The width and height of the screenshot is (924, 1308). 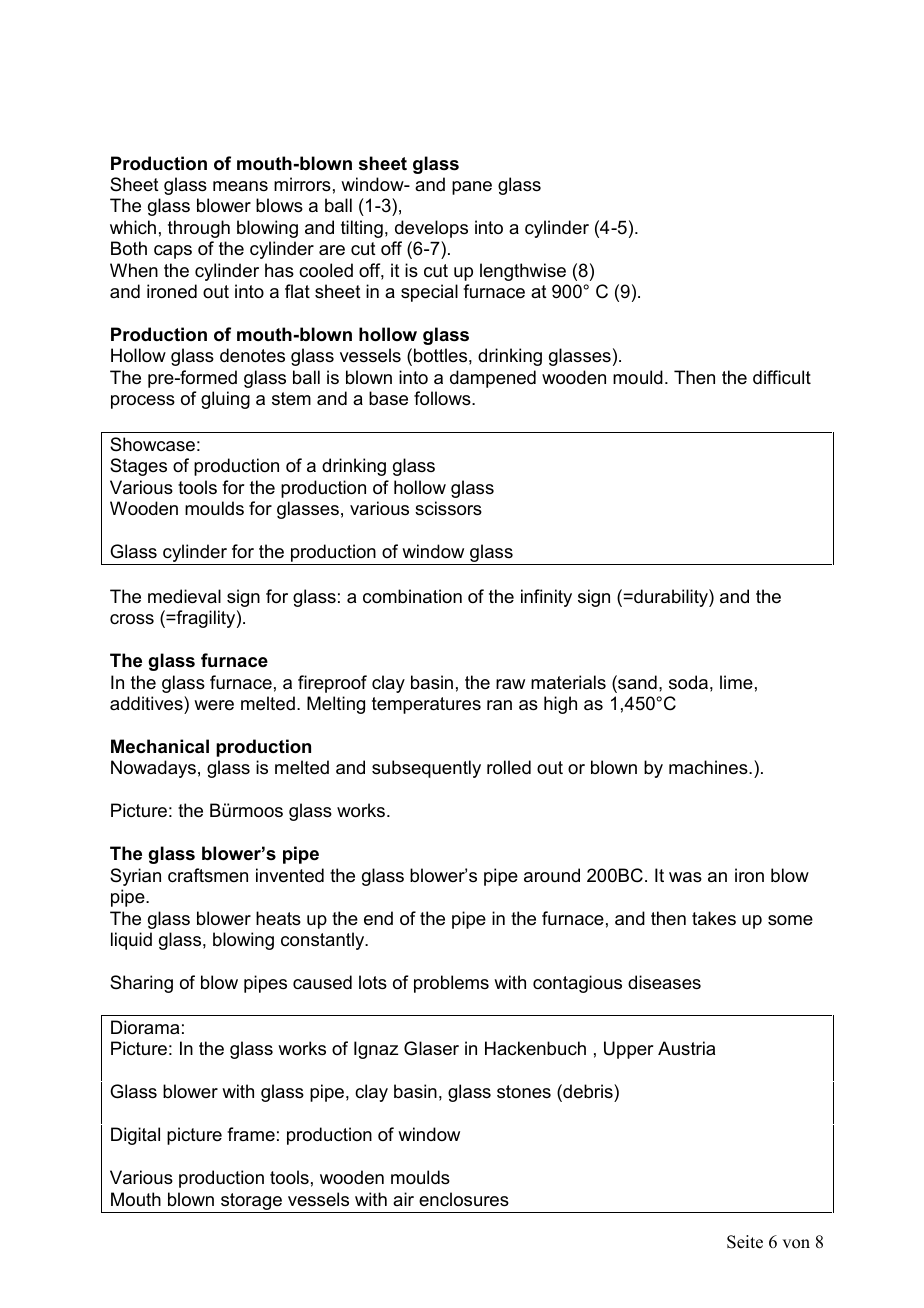 What do you see at coordinates (448, 508) in the screenshot?
I see `scissors` at bounding box center [448, 508].
